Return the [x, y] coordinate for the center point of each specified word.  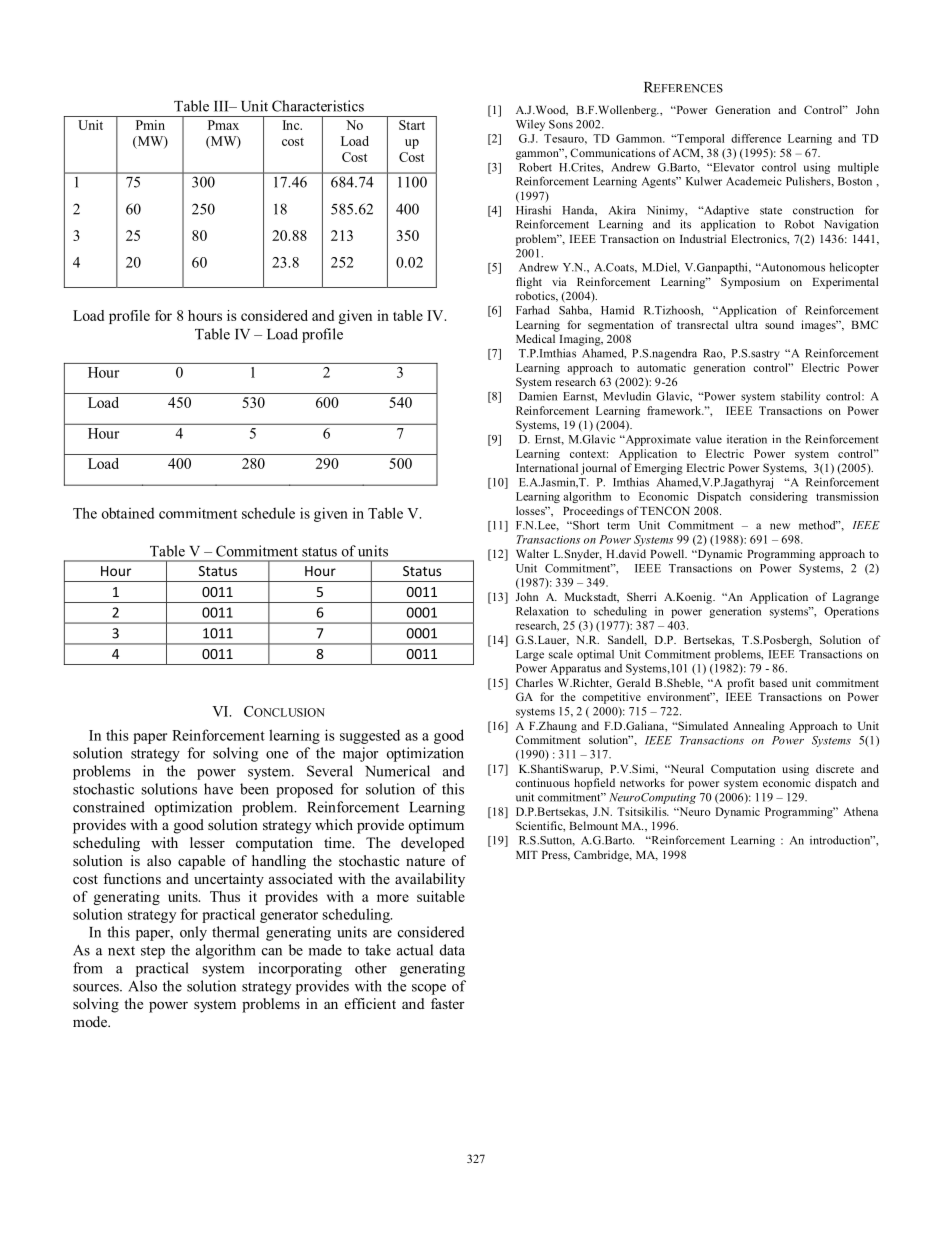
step [153, 952]
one [277, 755]
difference [756, 138]
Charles [534, 682]
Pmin [150, 125]
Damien [538, 396]
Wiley [530, 125]
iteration [747, 439]
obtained [128, 513]
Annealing [759, 727]
